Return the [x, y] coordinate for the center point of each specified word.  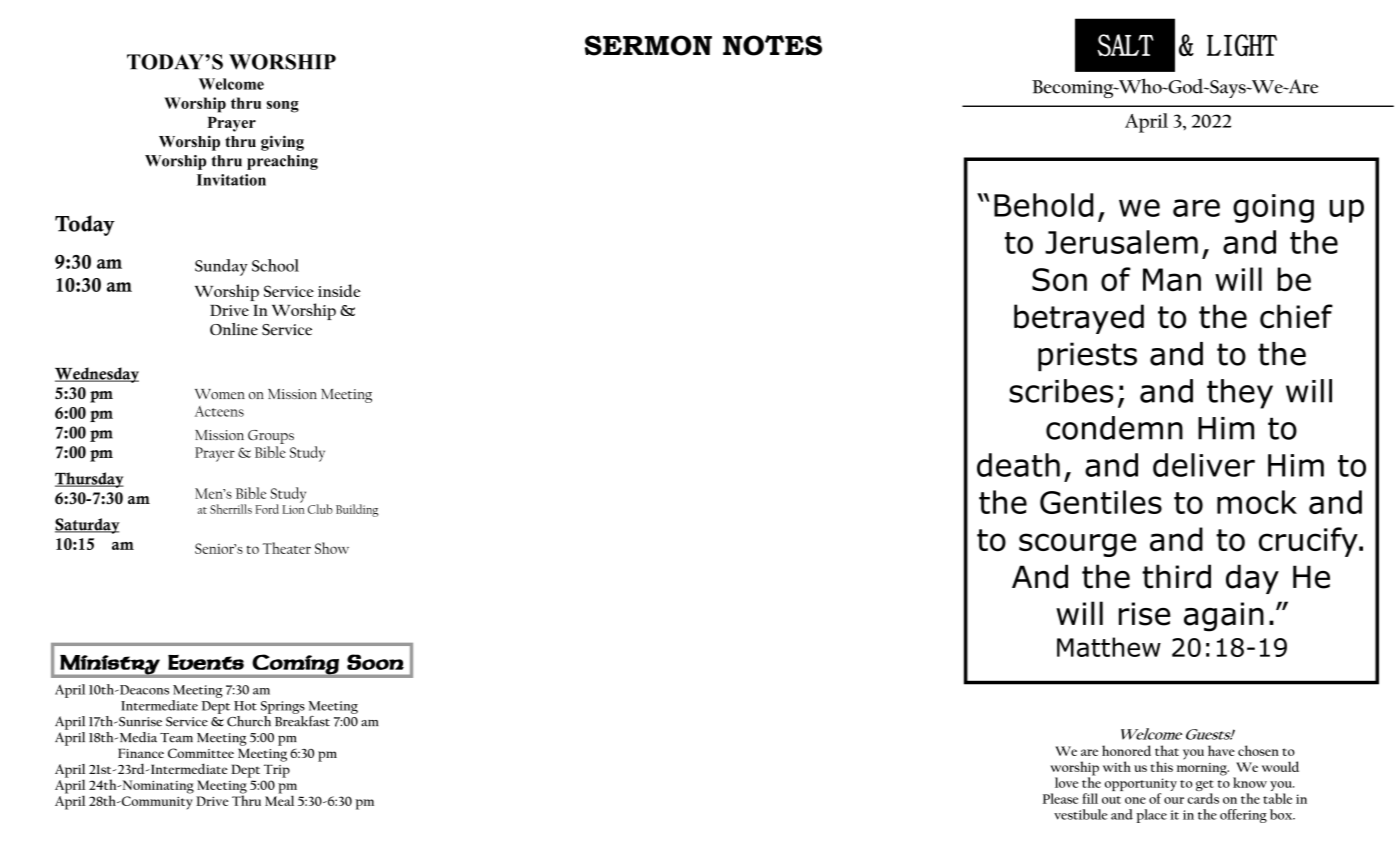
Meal [279, 799]
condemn [1114, 428]
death [1018, 465]
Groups [271, 437]
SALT [1125, 45]
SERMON [648, 45]
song [283, 107]
